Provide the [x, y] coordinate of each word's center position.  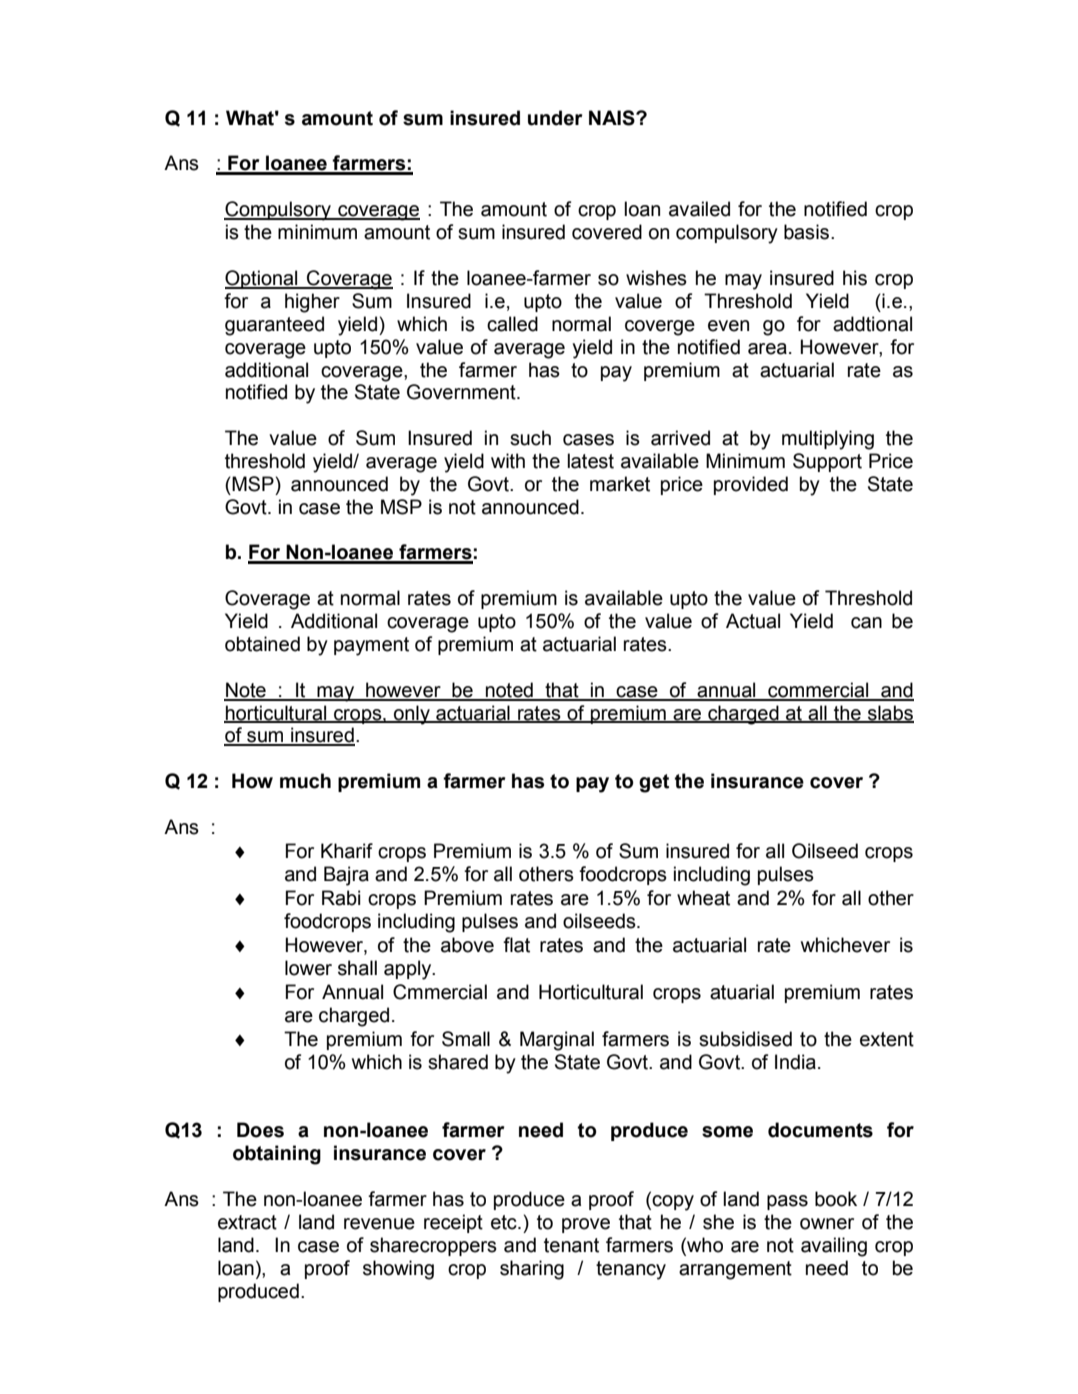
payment [371, 646]
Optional [262, 279]
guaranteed [274, 326]
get [654, 783]
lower [308, 968]
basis [808, 232]
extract [247, 1222]
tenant [571, 1245]
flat [516, 945]
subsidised [745, 1039]
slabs [890, 713]
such [530, 438]
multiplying [828, 440]
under [555, 118]
